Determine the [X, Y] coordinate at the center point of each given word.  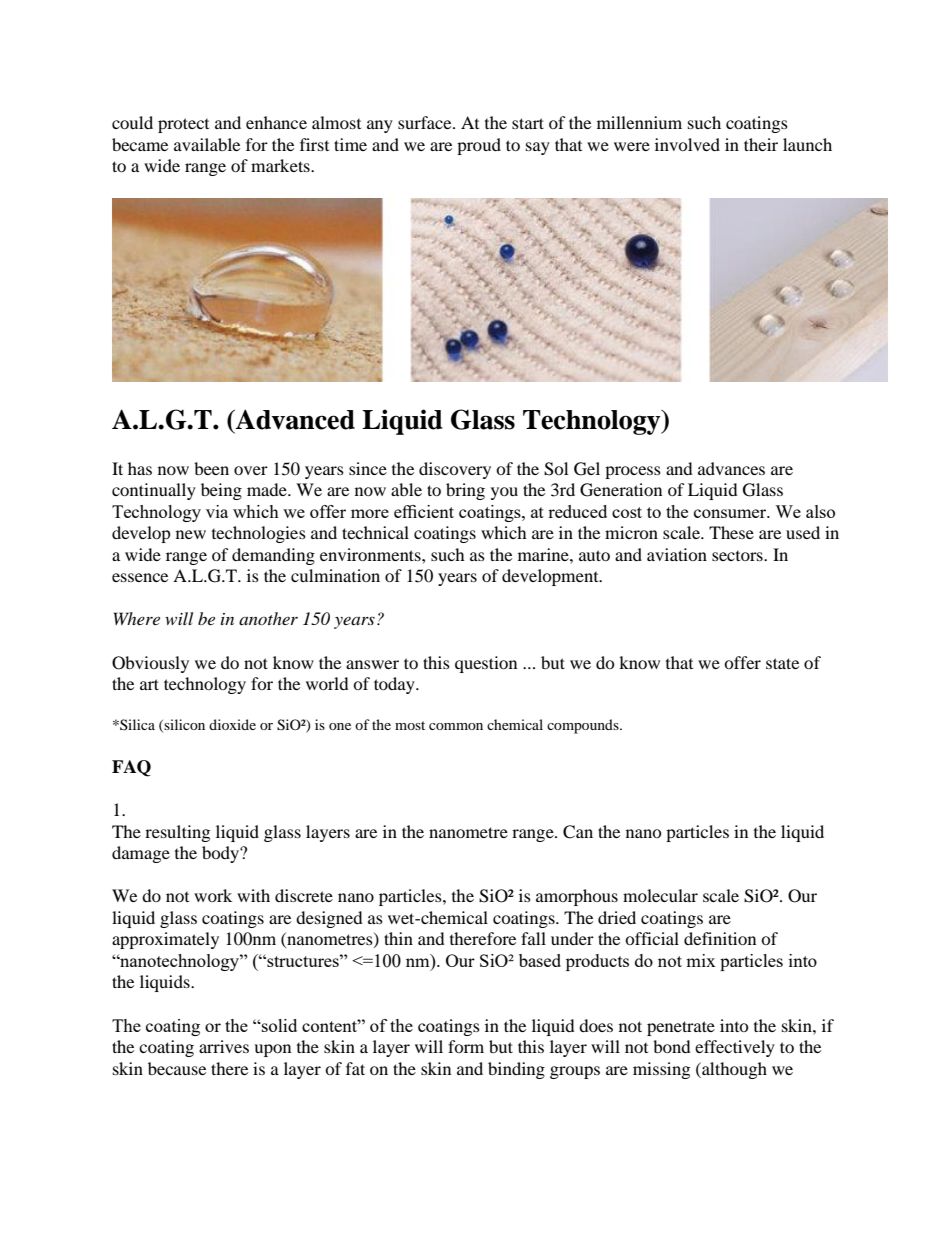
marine [544, 554]
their [761, 144]
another [268, 618]
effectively [735, 1048]
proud [479, 146]
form [466, 1046]
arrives [224, 1046]
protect [183, 125]
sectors [738, 556]
